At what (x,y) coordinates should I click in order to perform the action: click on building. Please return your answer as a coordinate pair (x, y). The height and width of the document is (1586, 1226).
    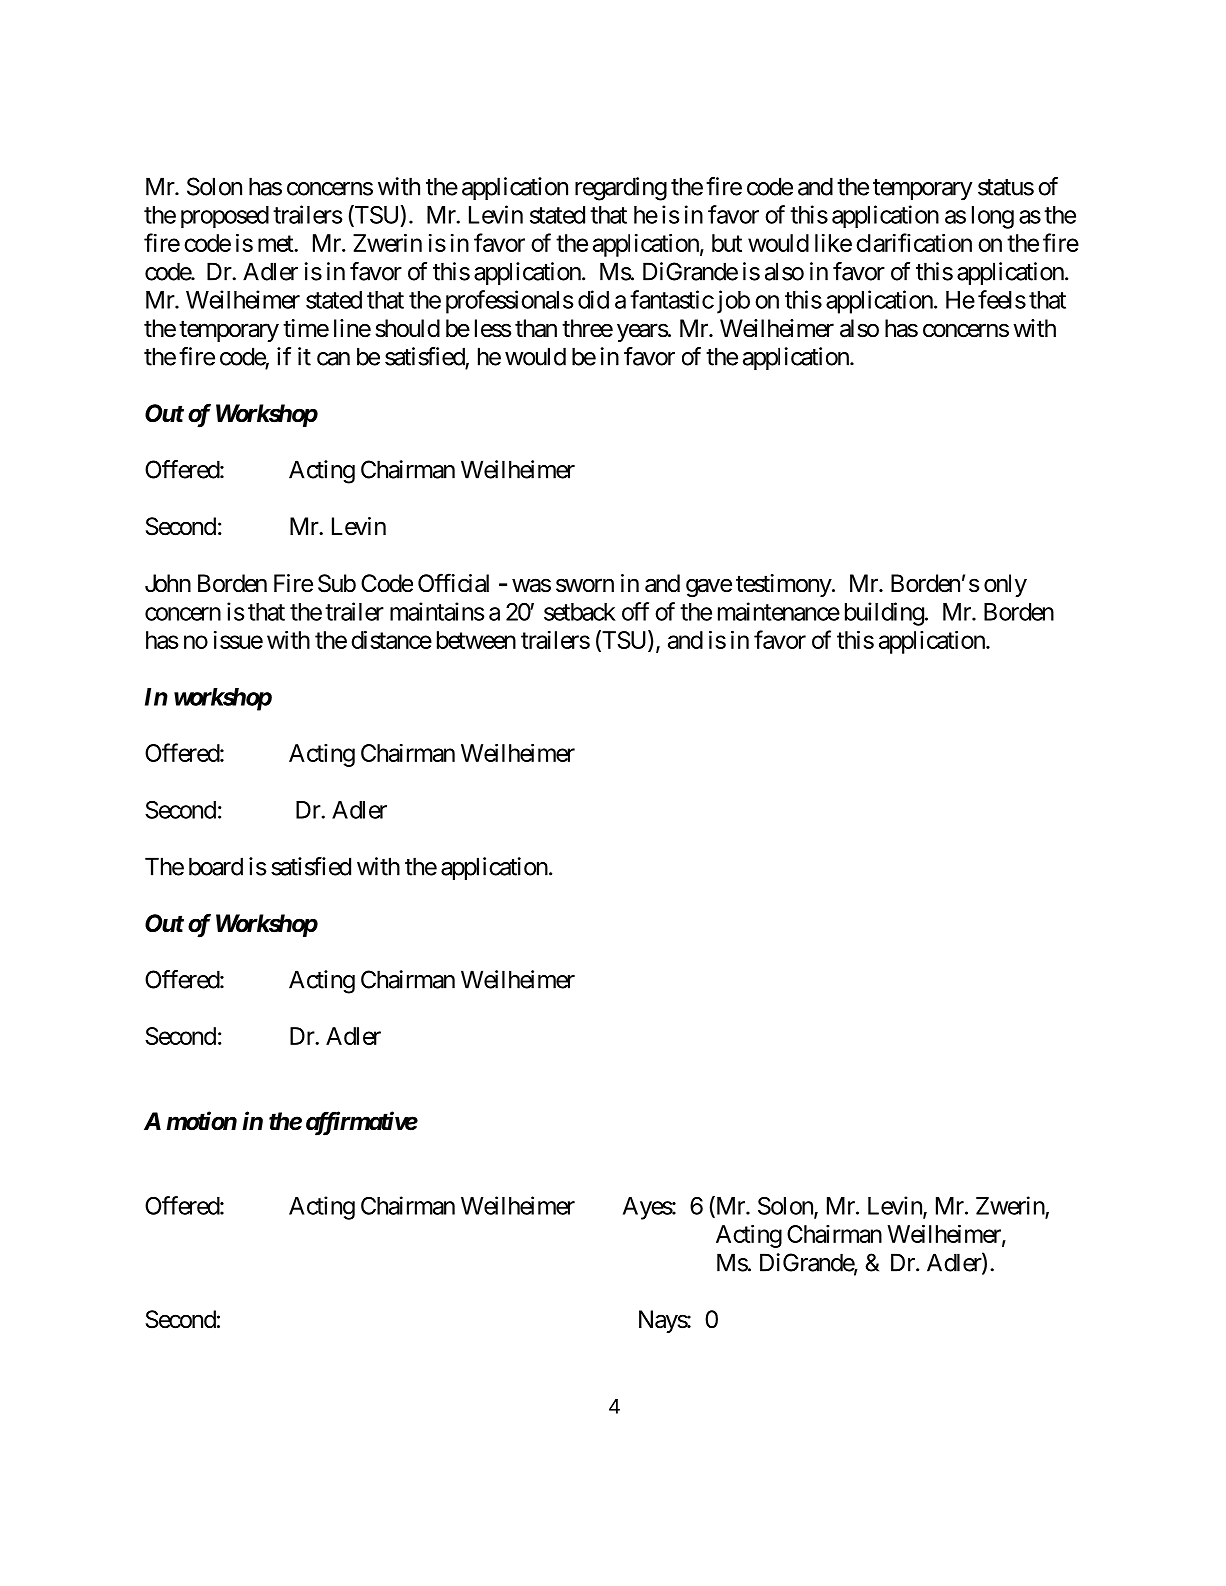
    Looking at the image, I should click on (884, 614).
